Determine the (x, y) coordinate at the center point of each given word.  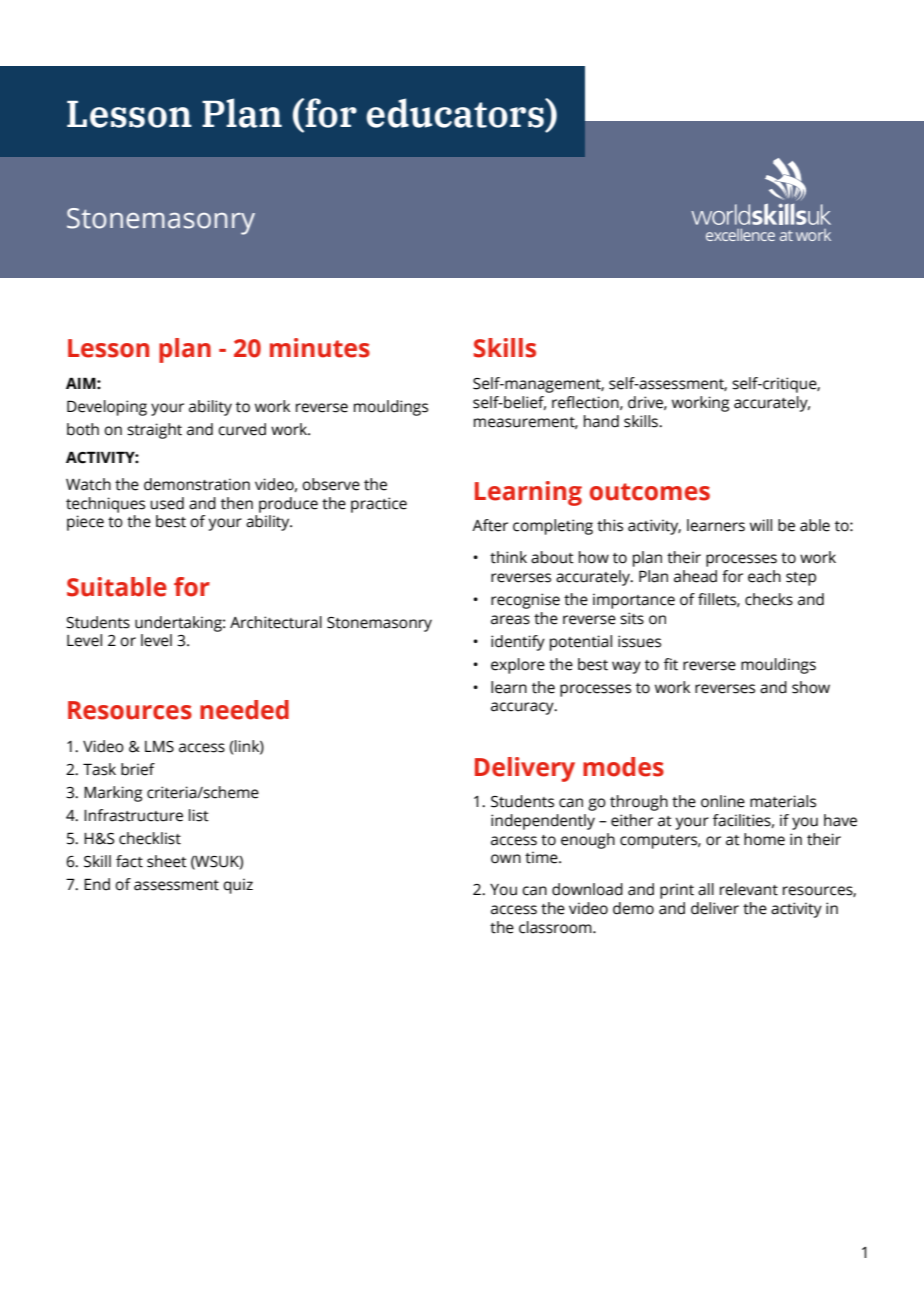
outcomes (650, 492)
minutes (320, 348)
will (761, 525)
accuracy (523, 708)
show (811, 687)
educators (456, 113)
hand (601, 421)
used (167, 503)
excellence (740, 235)
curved (242, 429)
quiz (238, 886)
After (490, 525)
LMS (159, 747)
